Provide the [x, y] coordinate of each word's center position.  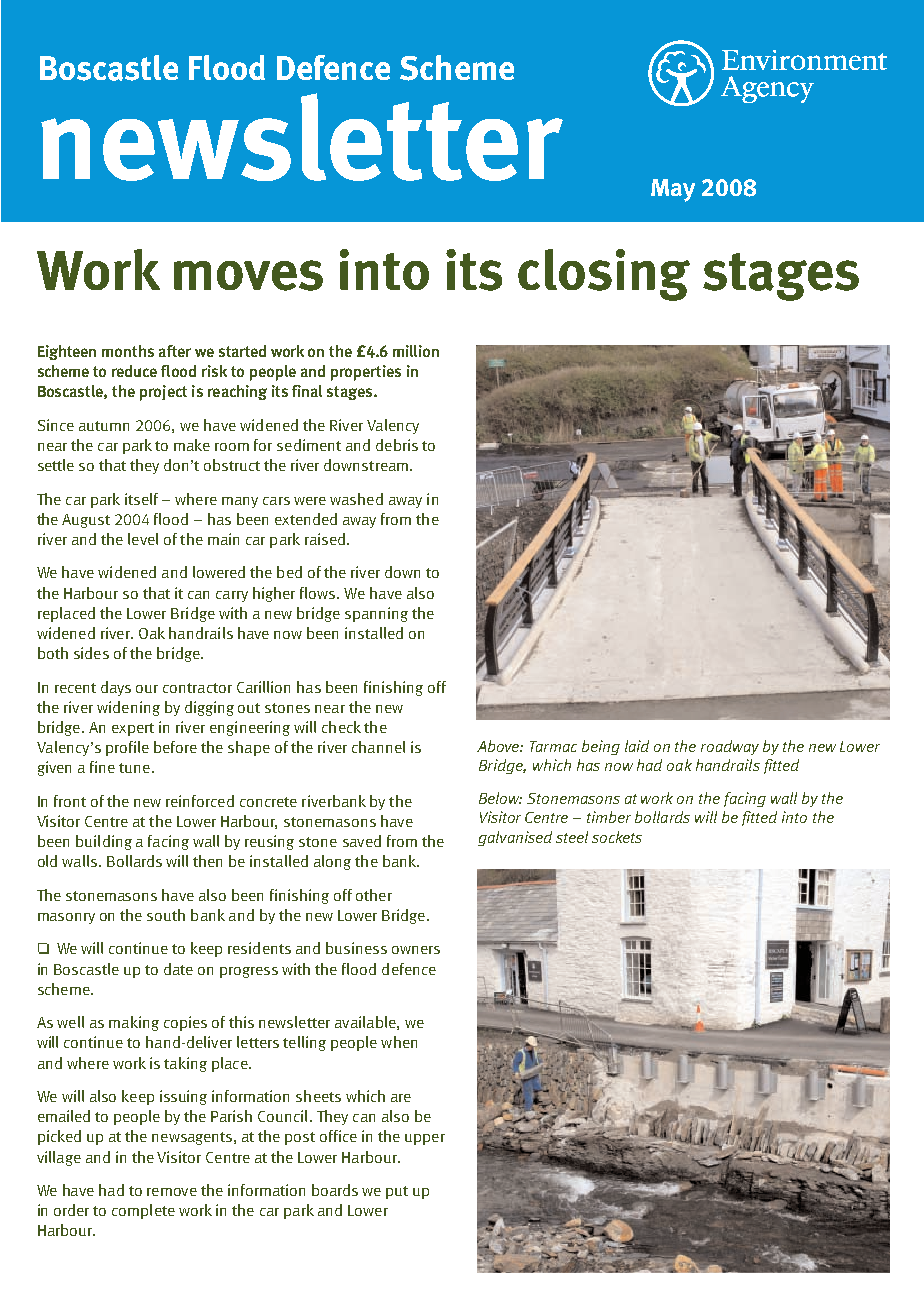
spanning [376, 614]
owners [416, 950]
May [673, 190]
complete [143, 1211]
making [134, 1023]
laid [637, 746]
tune [134, 768]
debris [397, 445]
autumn [104, 426]
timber [609, 817]
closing [604, 275]
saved [362, 841]
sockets [617, 837]
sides [91, 653]
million [416, 351]
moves [248, 275]
